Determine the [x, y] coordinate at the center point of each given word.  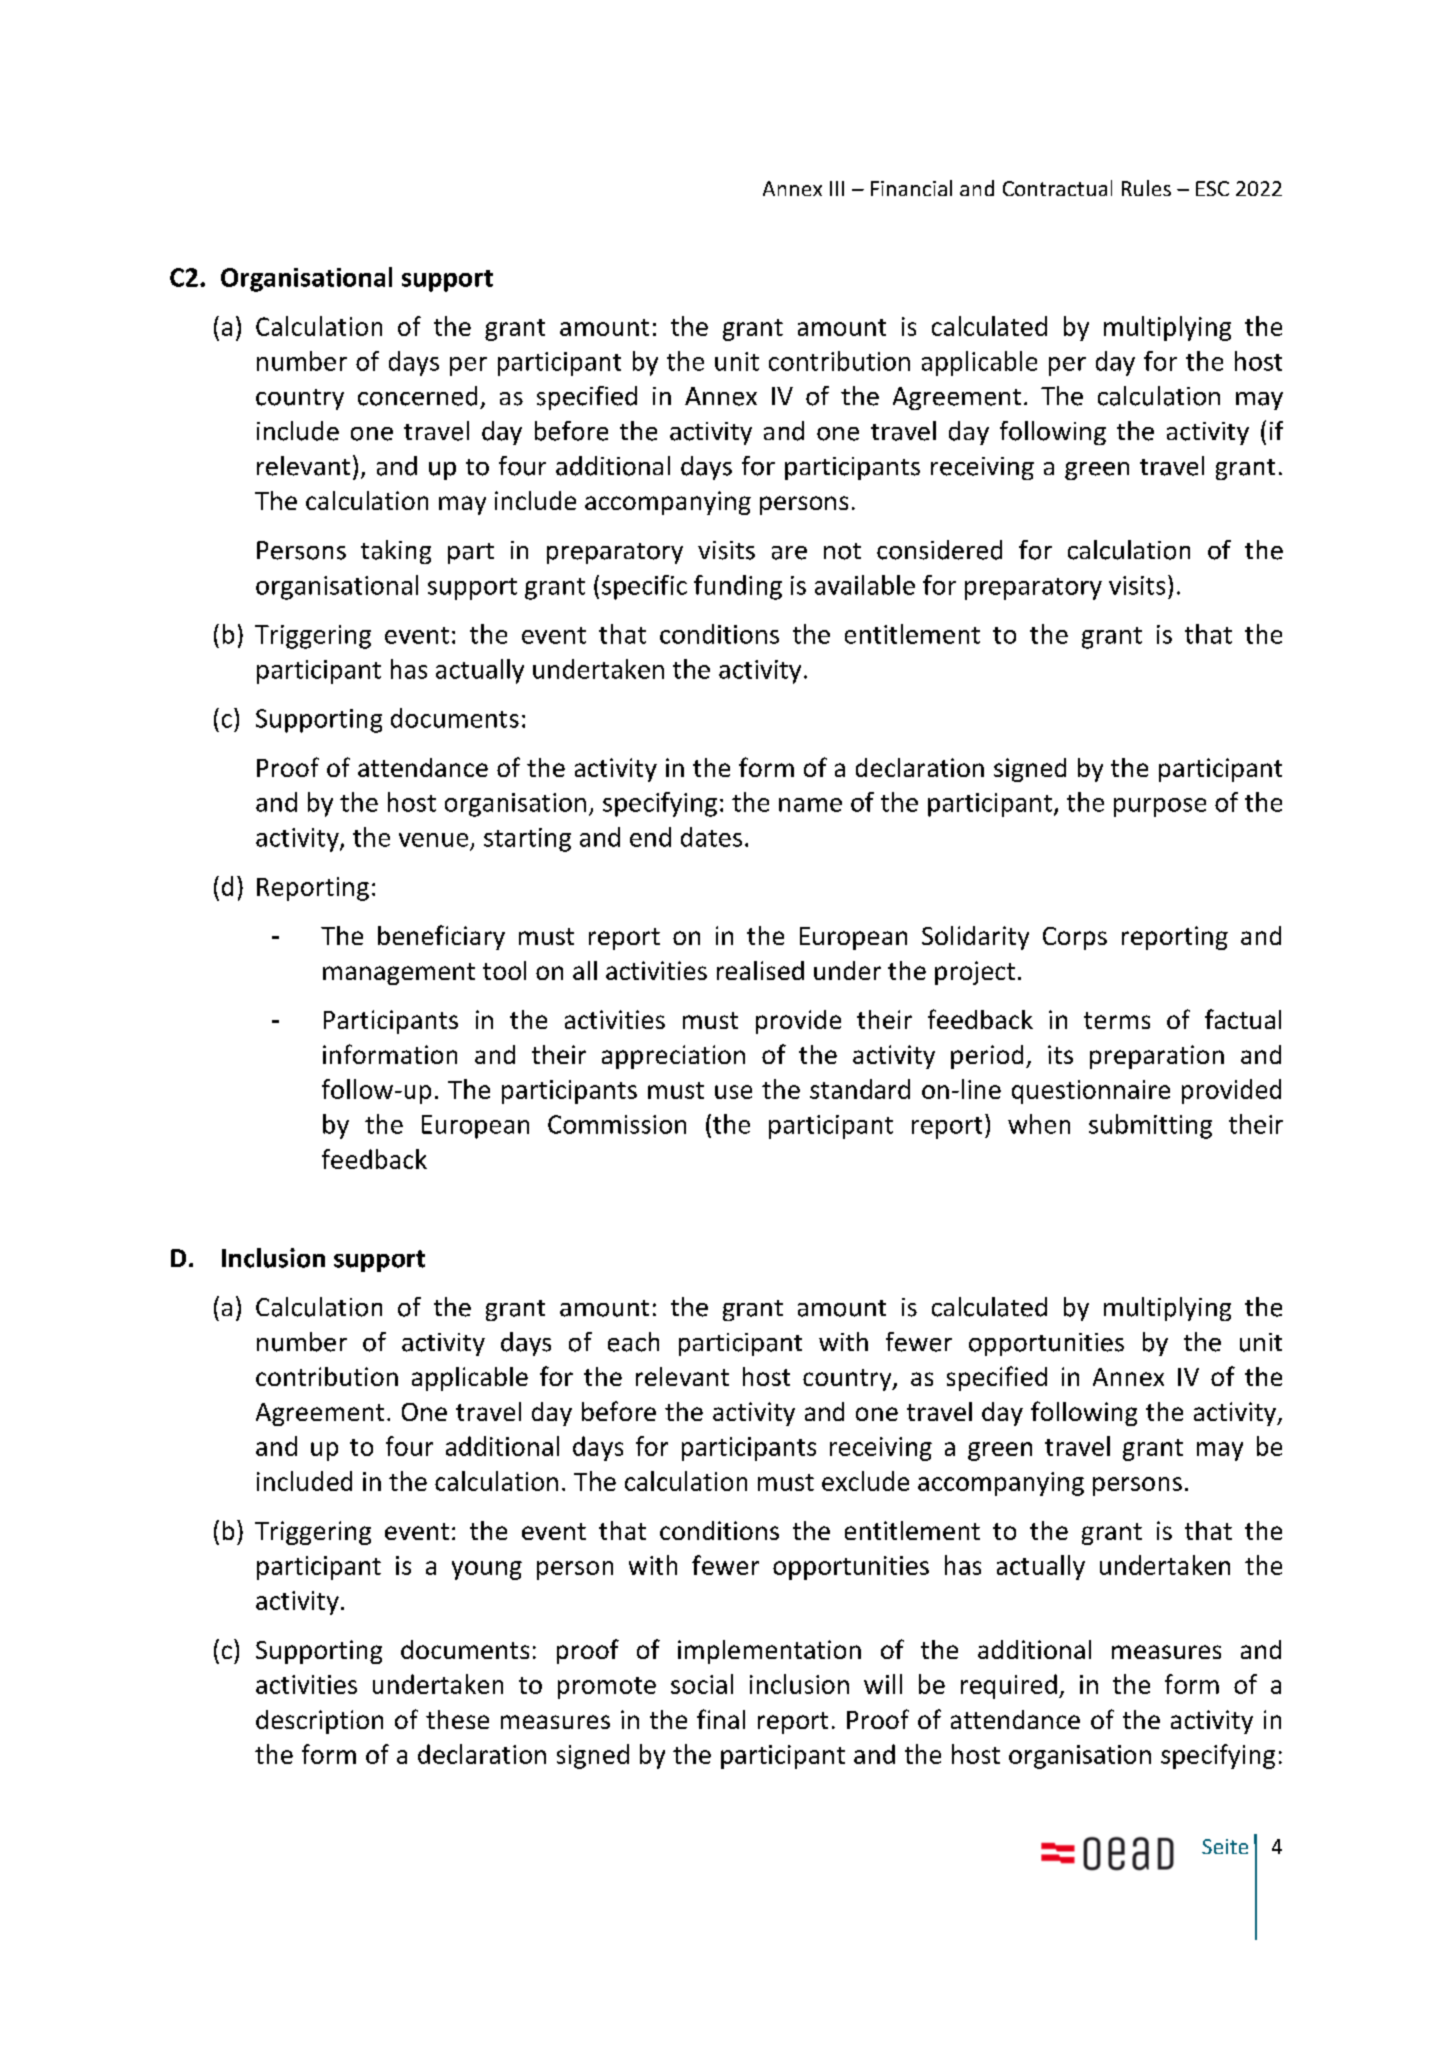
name [810, 805]
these [457, 1719]
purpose [1160, 807]
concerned [417, 396]
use [733, 1092]
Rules [1146, 188]
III [837, 188]
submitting [1150, 1126]
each [633, 1342]
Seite [1225, 1846]
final [721, 1719]
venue [433, 840]
